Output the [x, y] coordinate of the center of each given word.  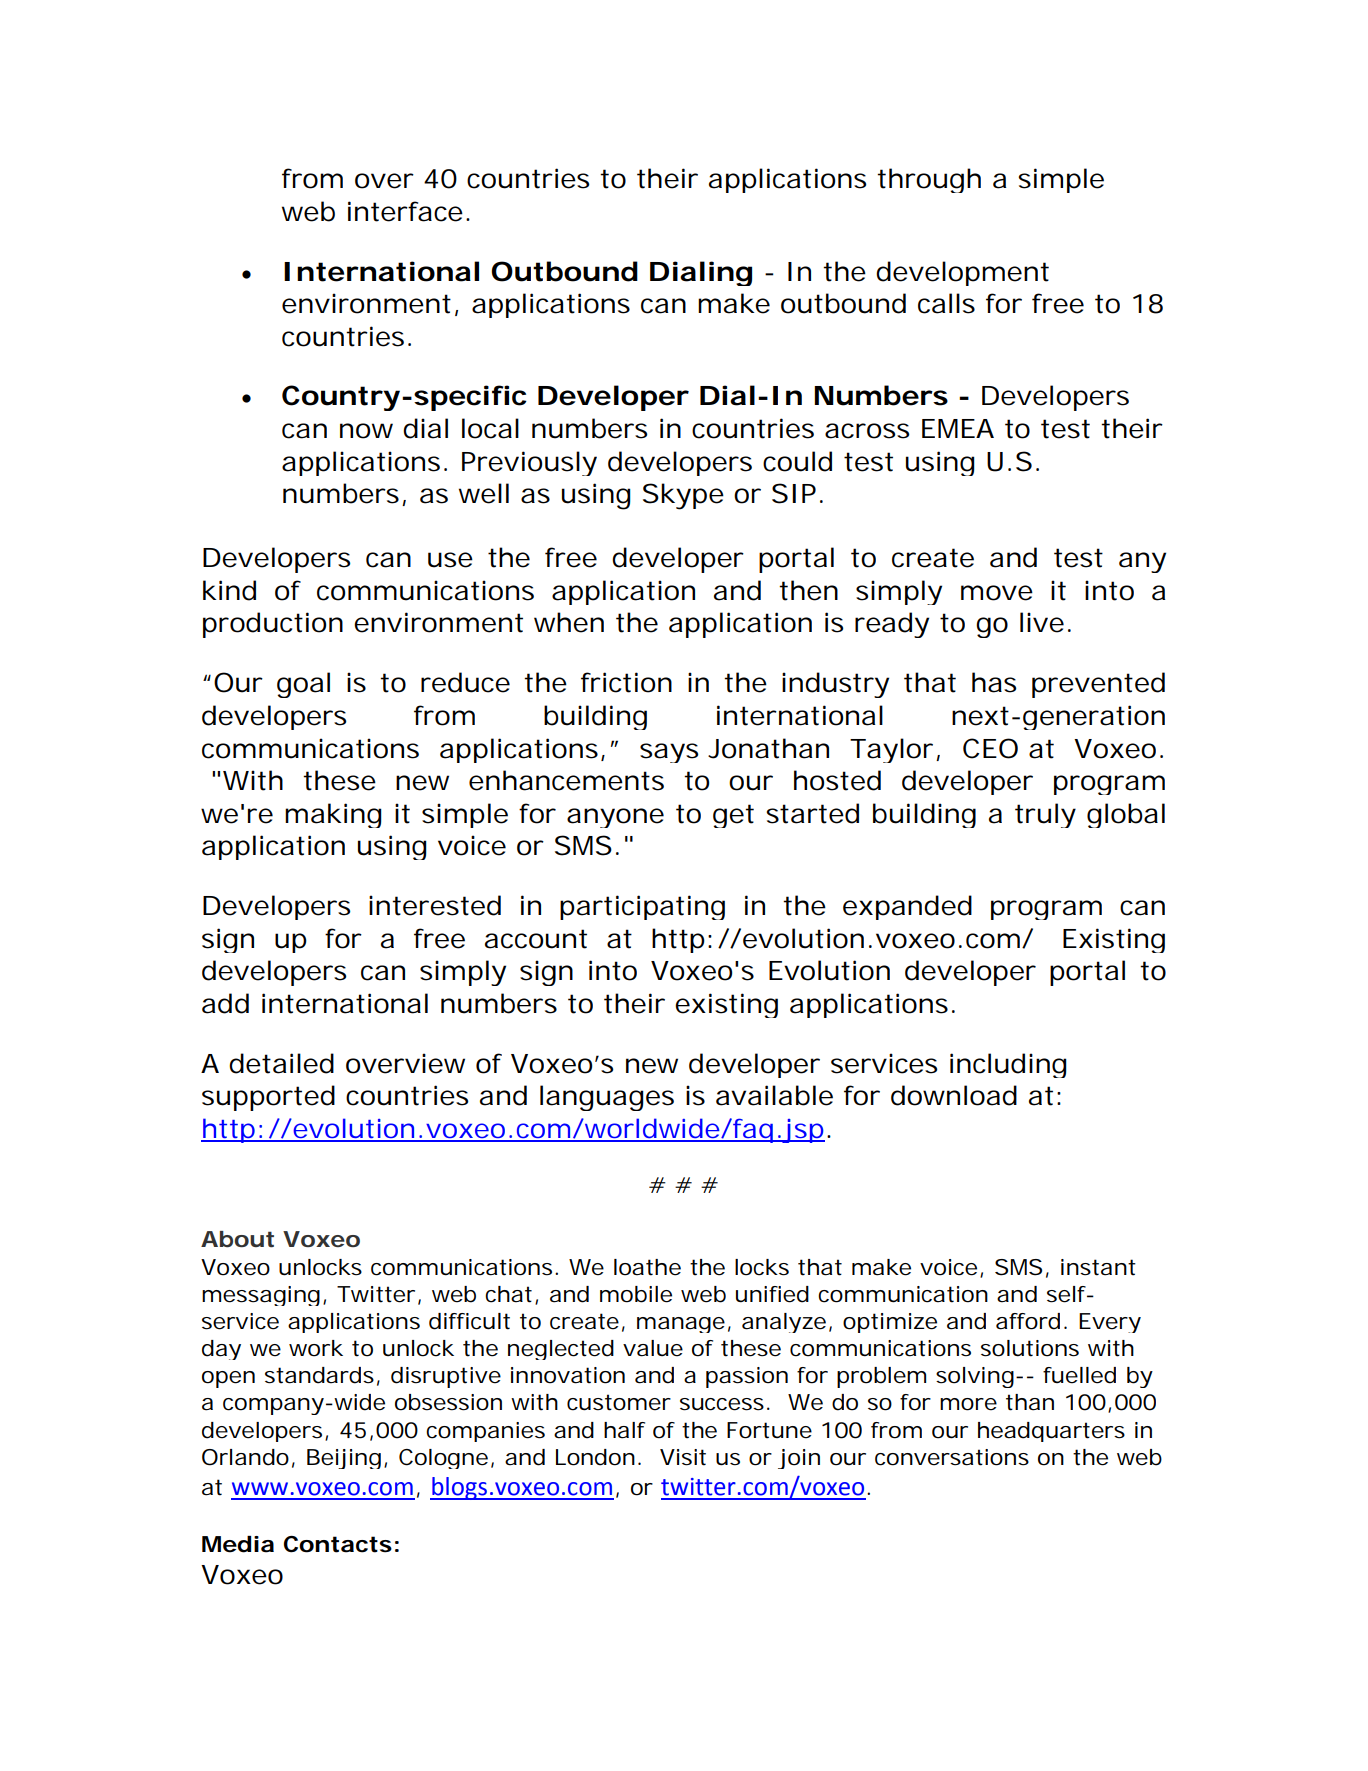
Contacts [338, 1544]
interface [405, 211]
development [962, 273]
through [929, 180]
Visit [683, 1457]
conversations [952, 1457]
